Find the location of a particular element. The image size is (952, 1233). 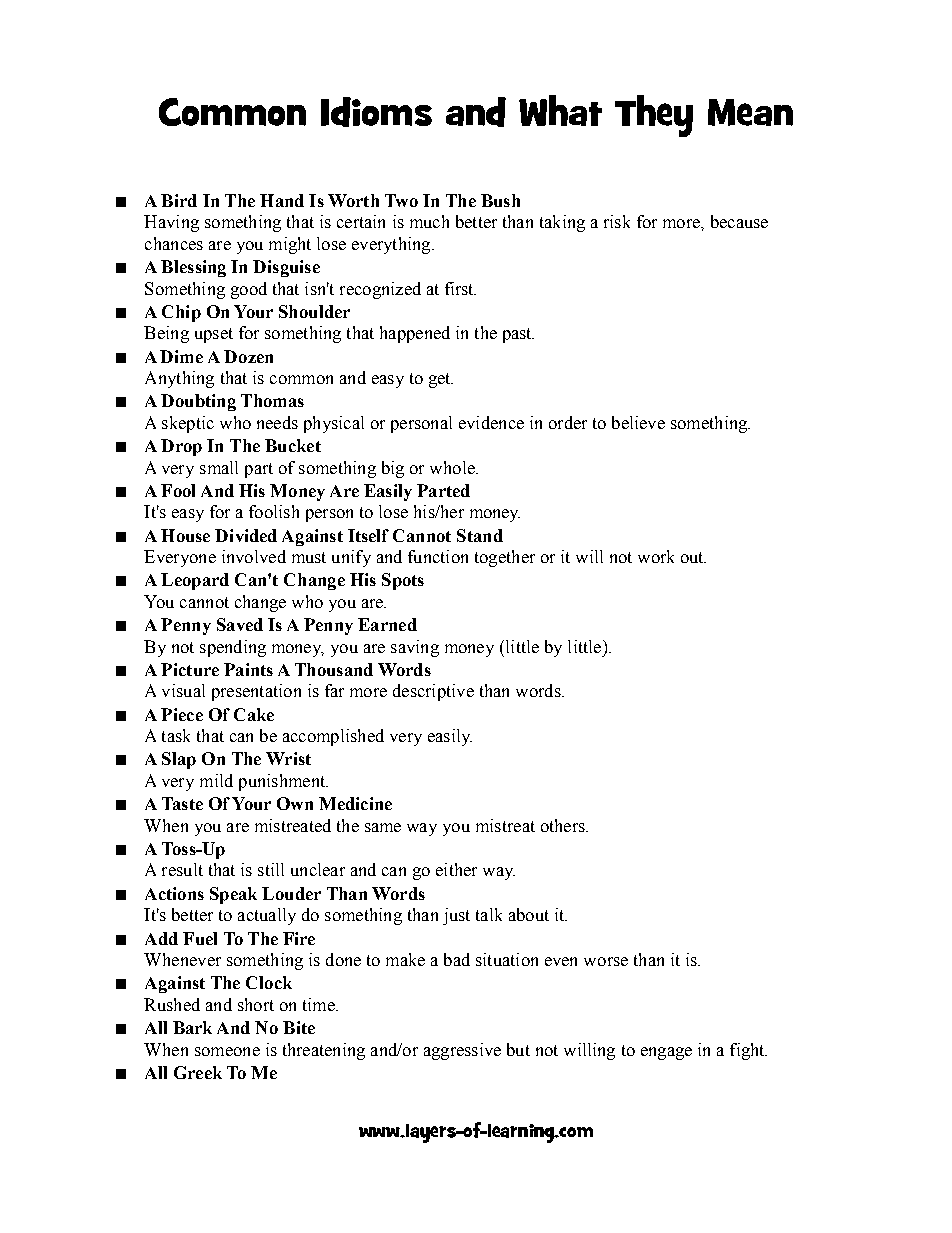

descriptive is located at coordinates (433, 692).
